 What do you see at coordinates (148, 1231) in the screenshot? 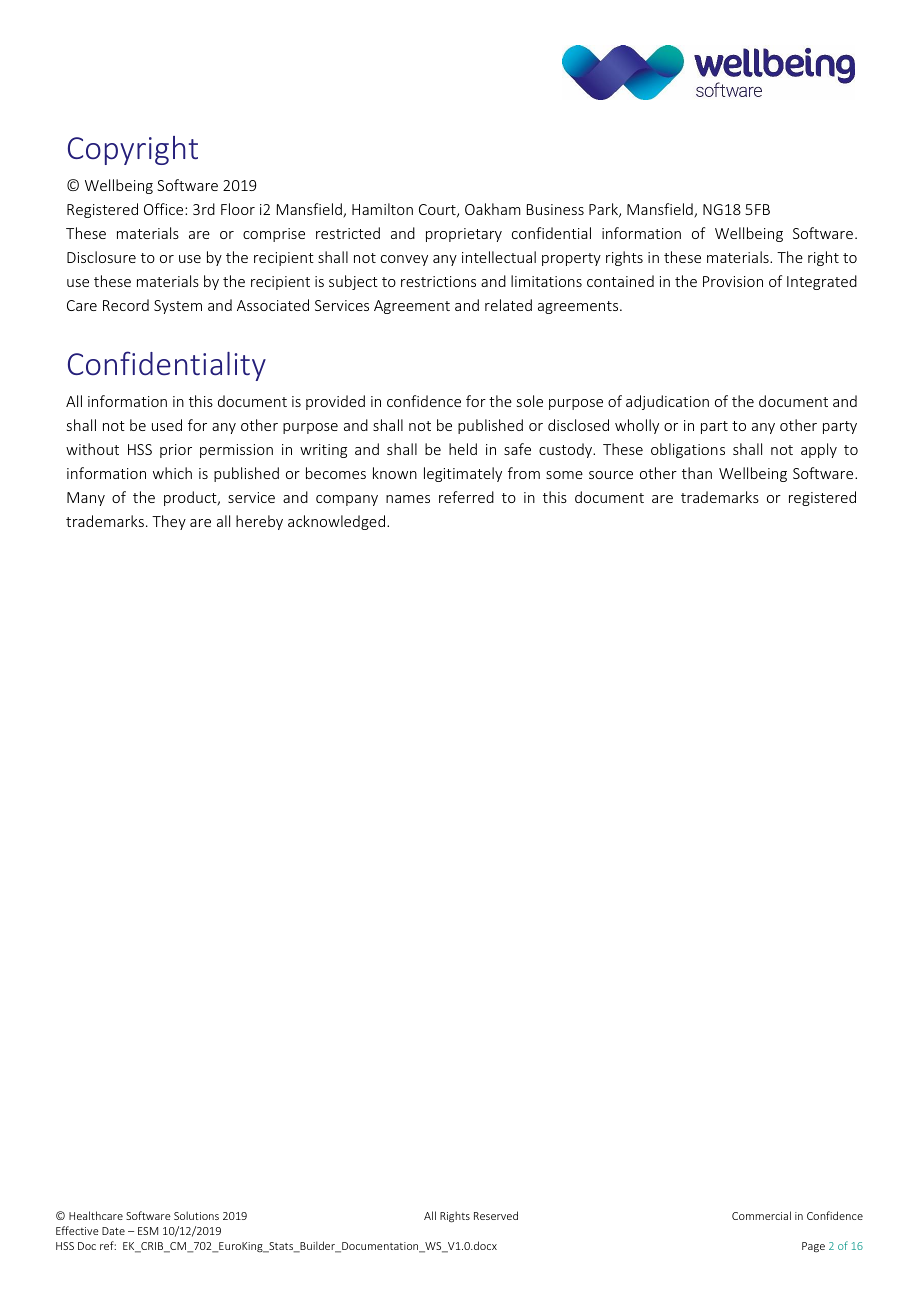
I see `ESM` at bounding box center [148, 1231].
